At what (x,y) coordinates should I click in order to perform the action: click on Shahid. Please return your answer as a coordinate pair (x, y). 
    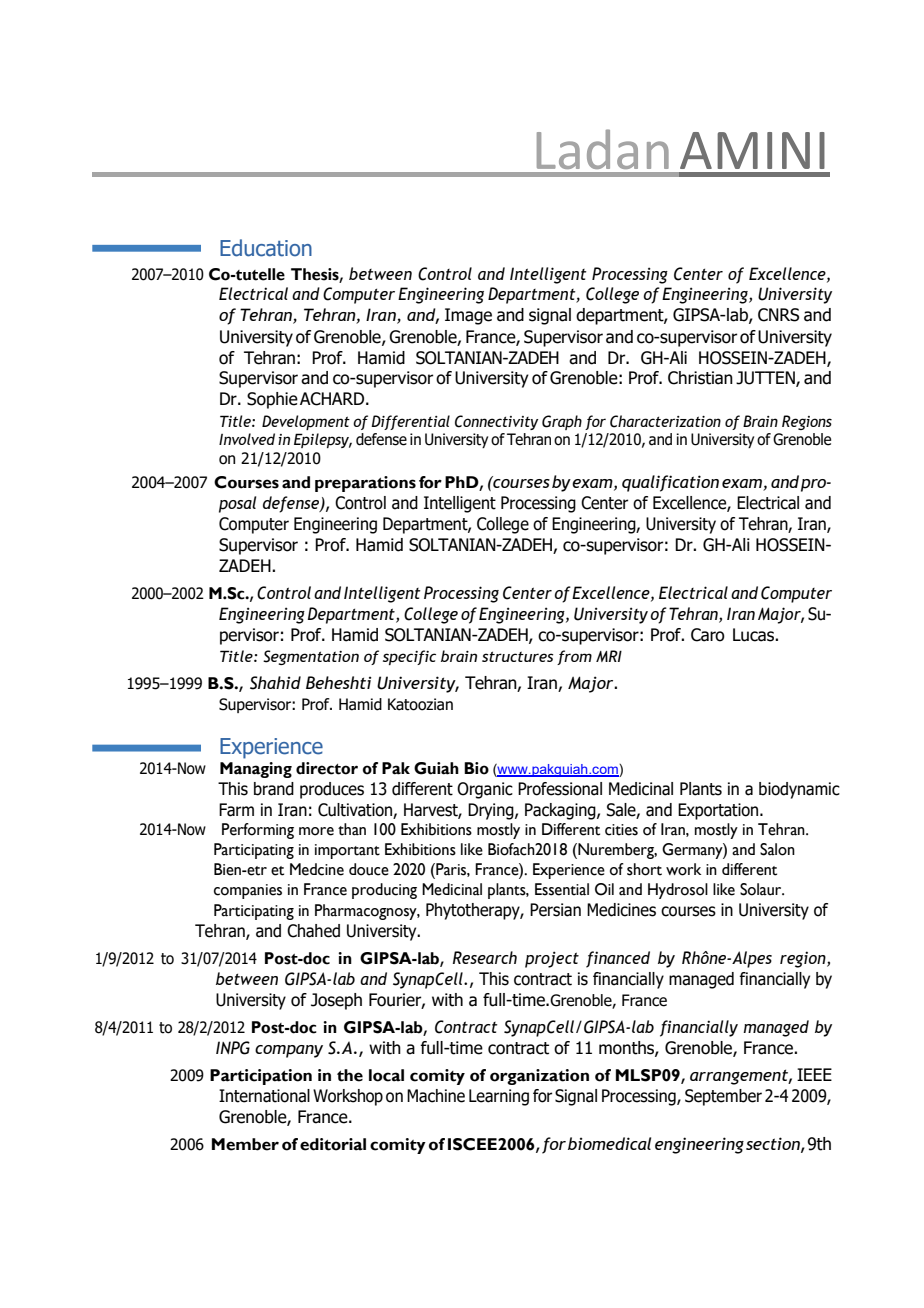
    Looking at the image, I should click on (275, 683).
